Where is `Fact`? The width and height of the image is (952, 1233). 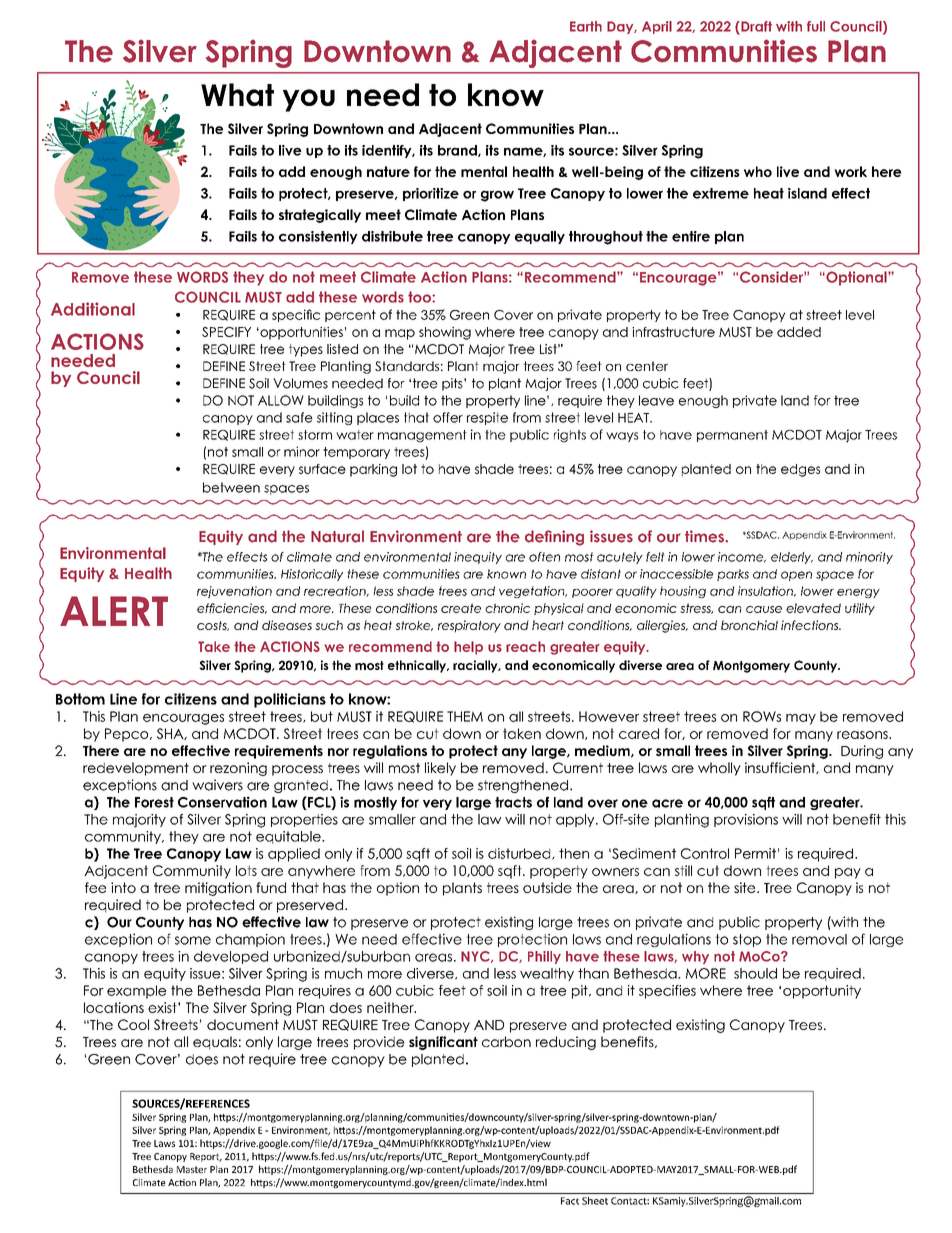
Fact is located at coordinates (570, 1201).
